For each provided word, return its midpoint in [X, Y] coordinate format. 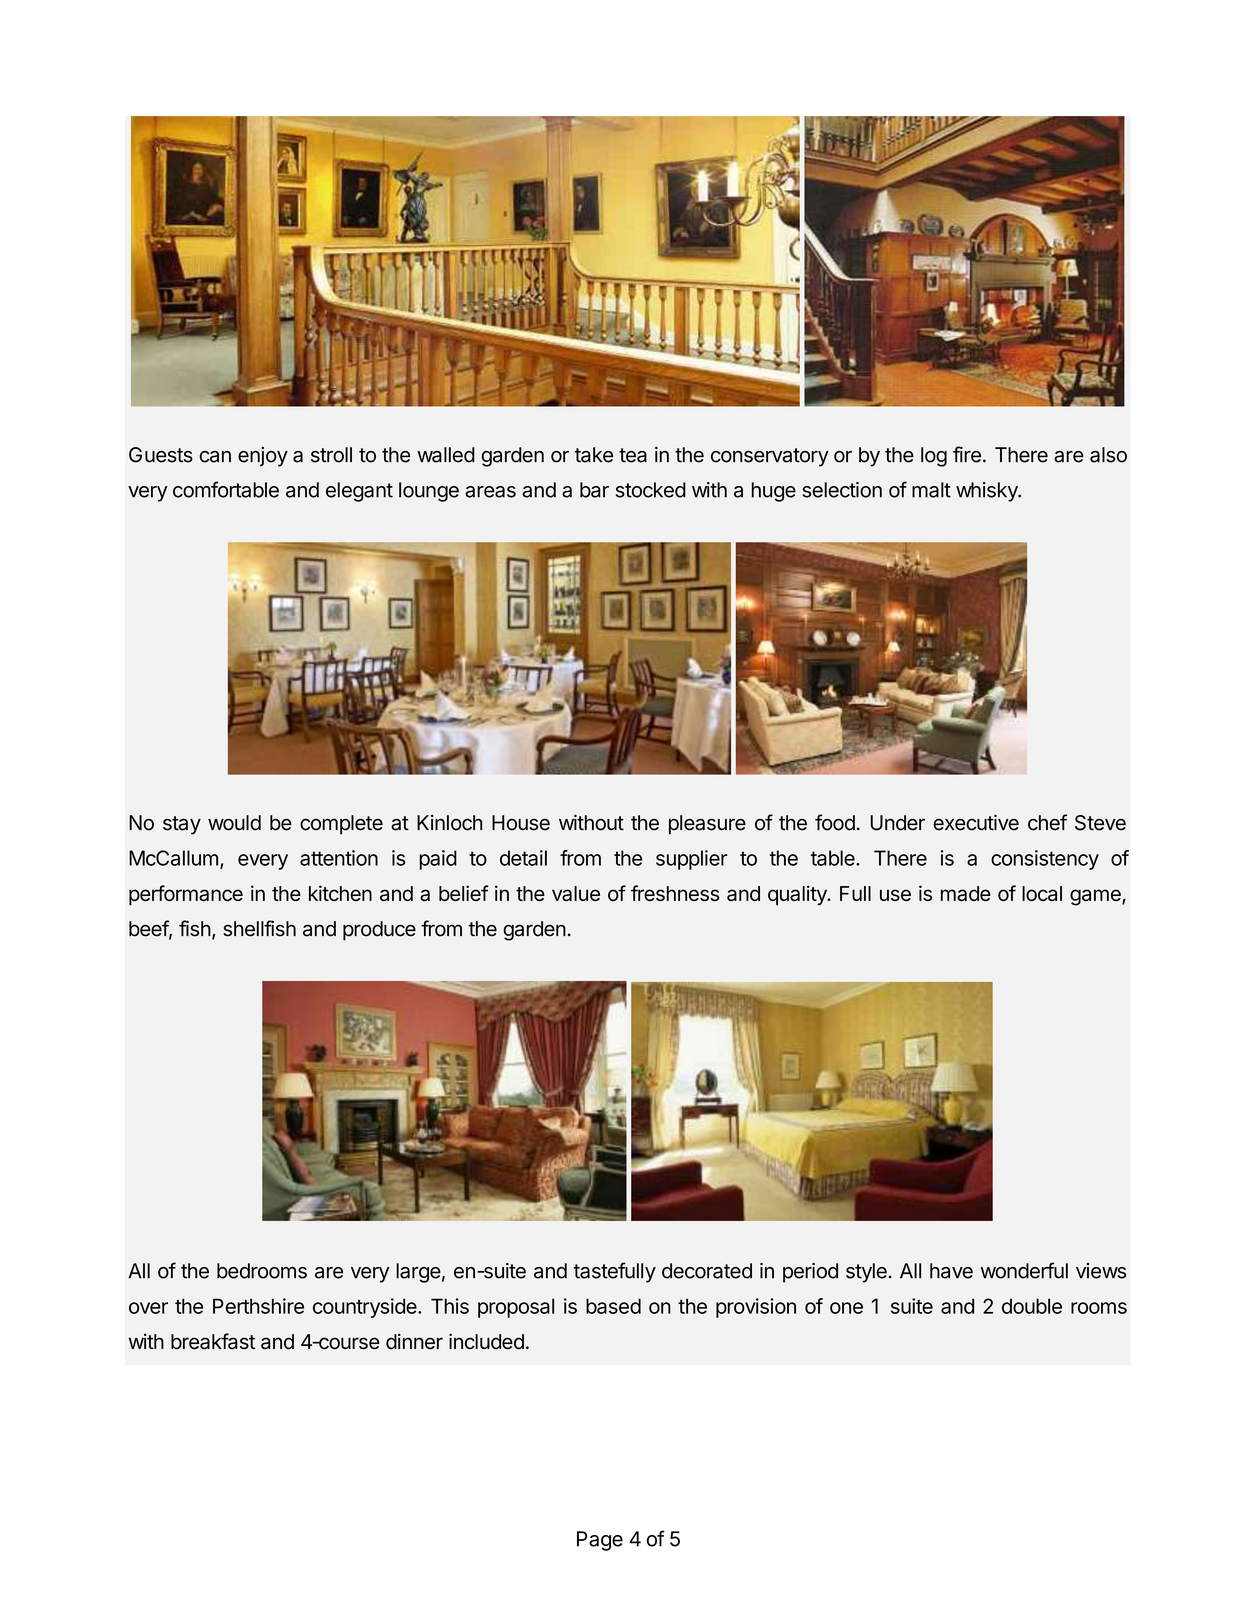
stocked [651, 490]
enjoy [263, 457]
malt [931, 490]
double [1032, 1306]
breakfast [213, 1341]
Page [600, 1541]
